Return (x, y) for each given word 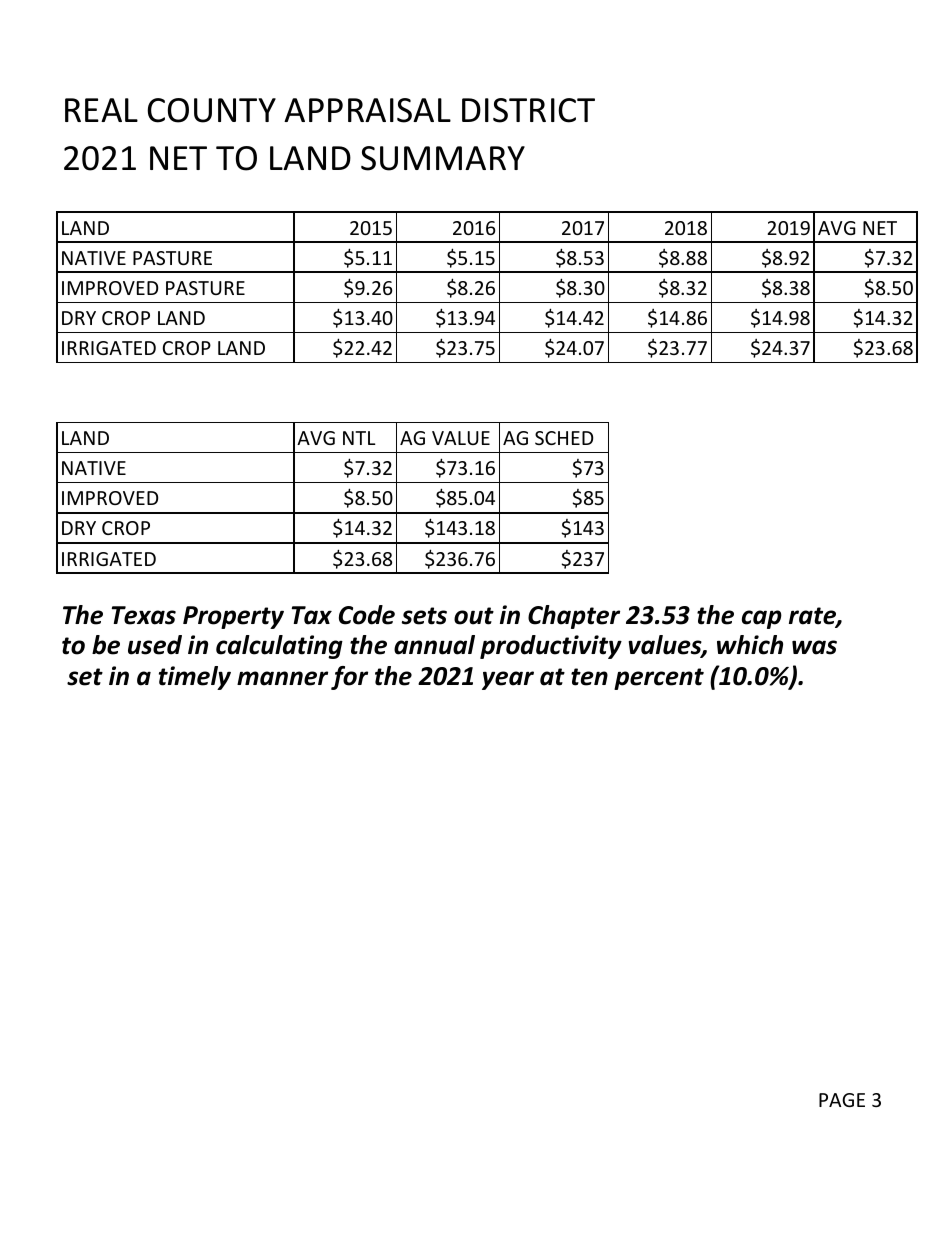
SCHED (564, 438)
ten (589, 677)
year (508, 680)
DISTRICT (528, 110)
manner (282, 678)
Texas (144, 615)
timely (195, 678)
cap (762, 619)
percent (659, 679)
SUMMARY (443, 158)
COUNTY (211, 110)
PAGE (842, 1100)
